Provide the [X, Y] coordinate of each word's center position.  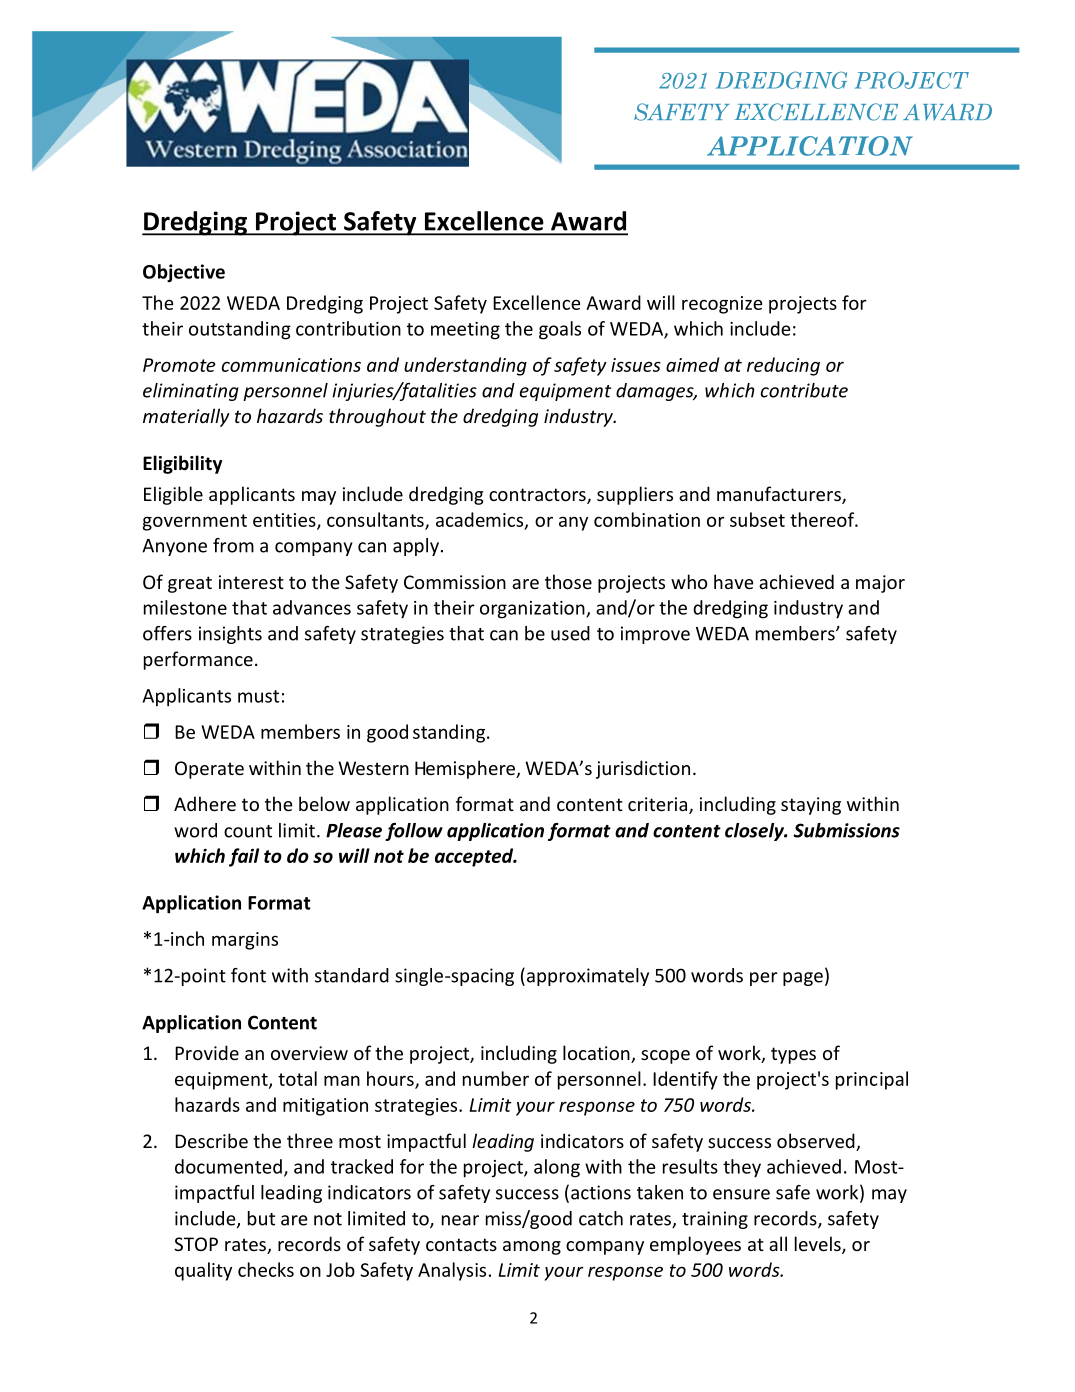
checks [266, 1269]
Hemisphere [466, 769]
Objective [184, 273]
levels [819, 1245]
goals [560, 330]
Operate [209, 770]
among [532, 1248]
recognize [722, 305]
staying [811, 806]
